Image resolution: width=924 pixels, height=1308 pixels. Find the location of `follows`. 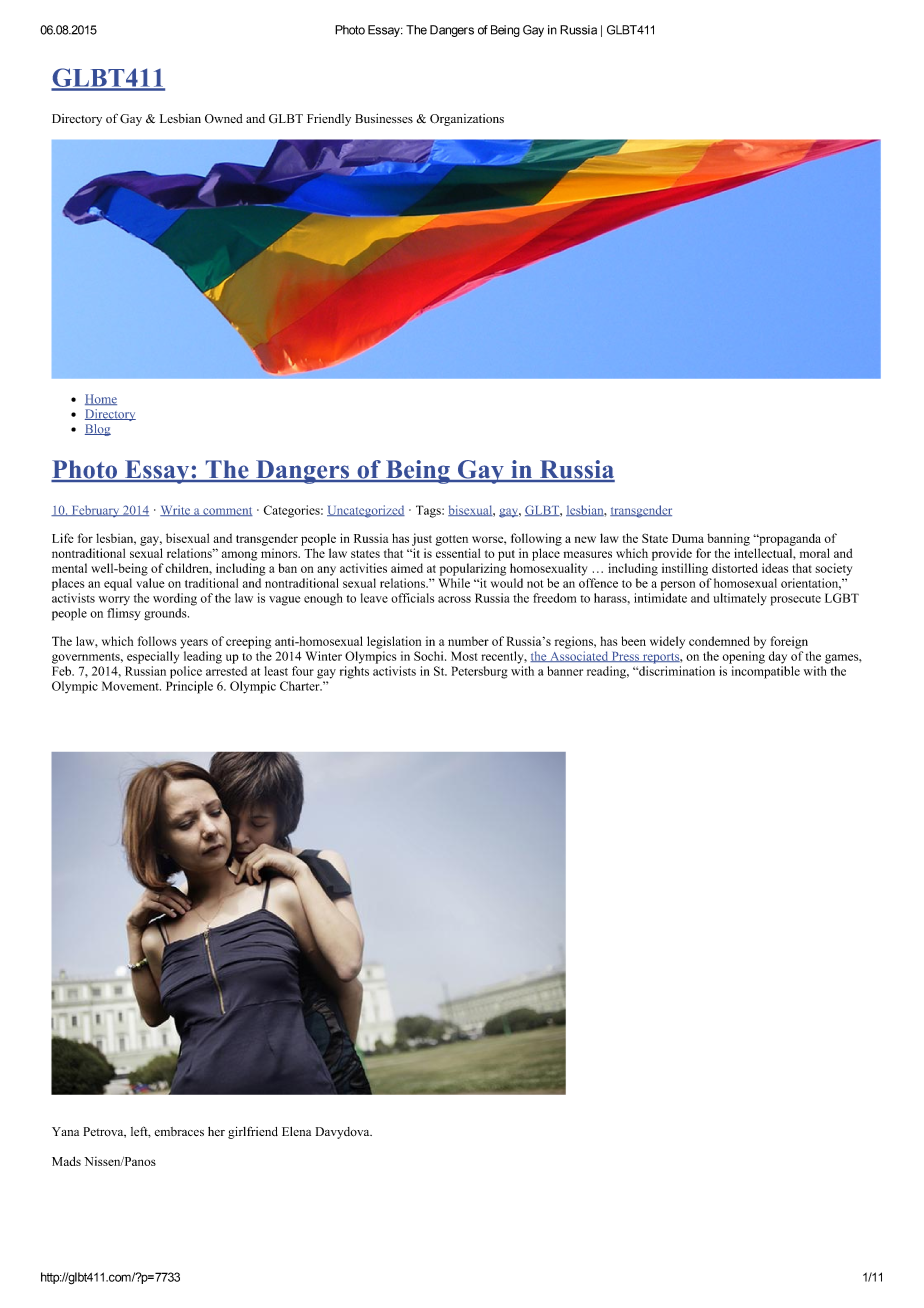

follows is located at coordinates (157, 641).
